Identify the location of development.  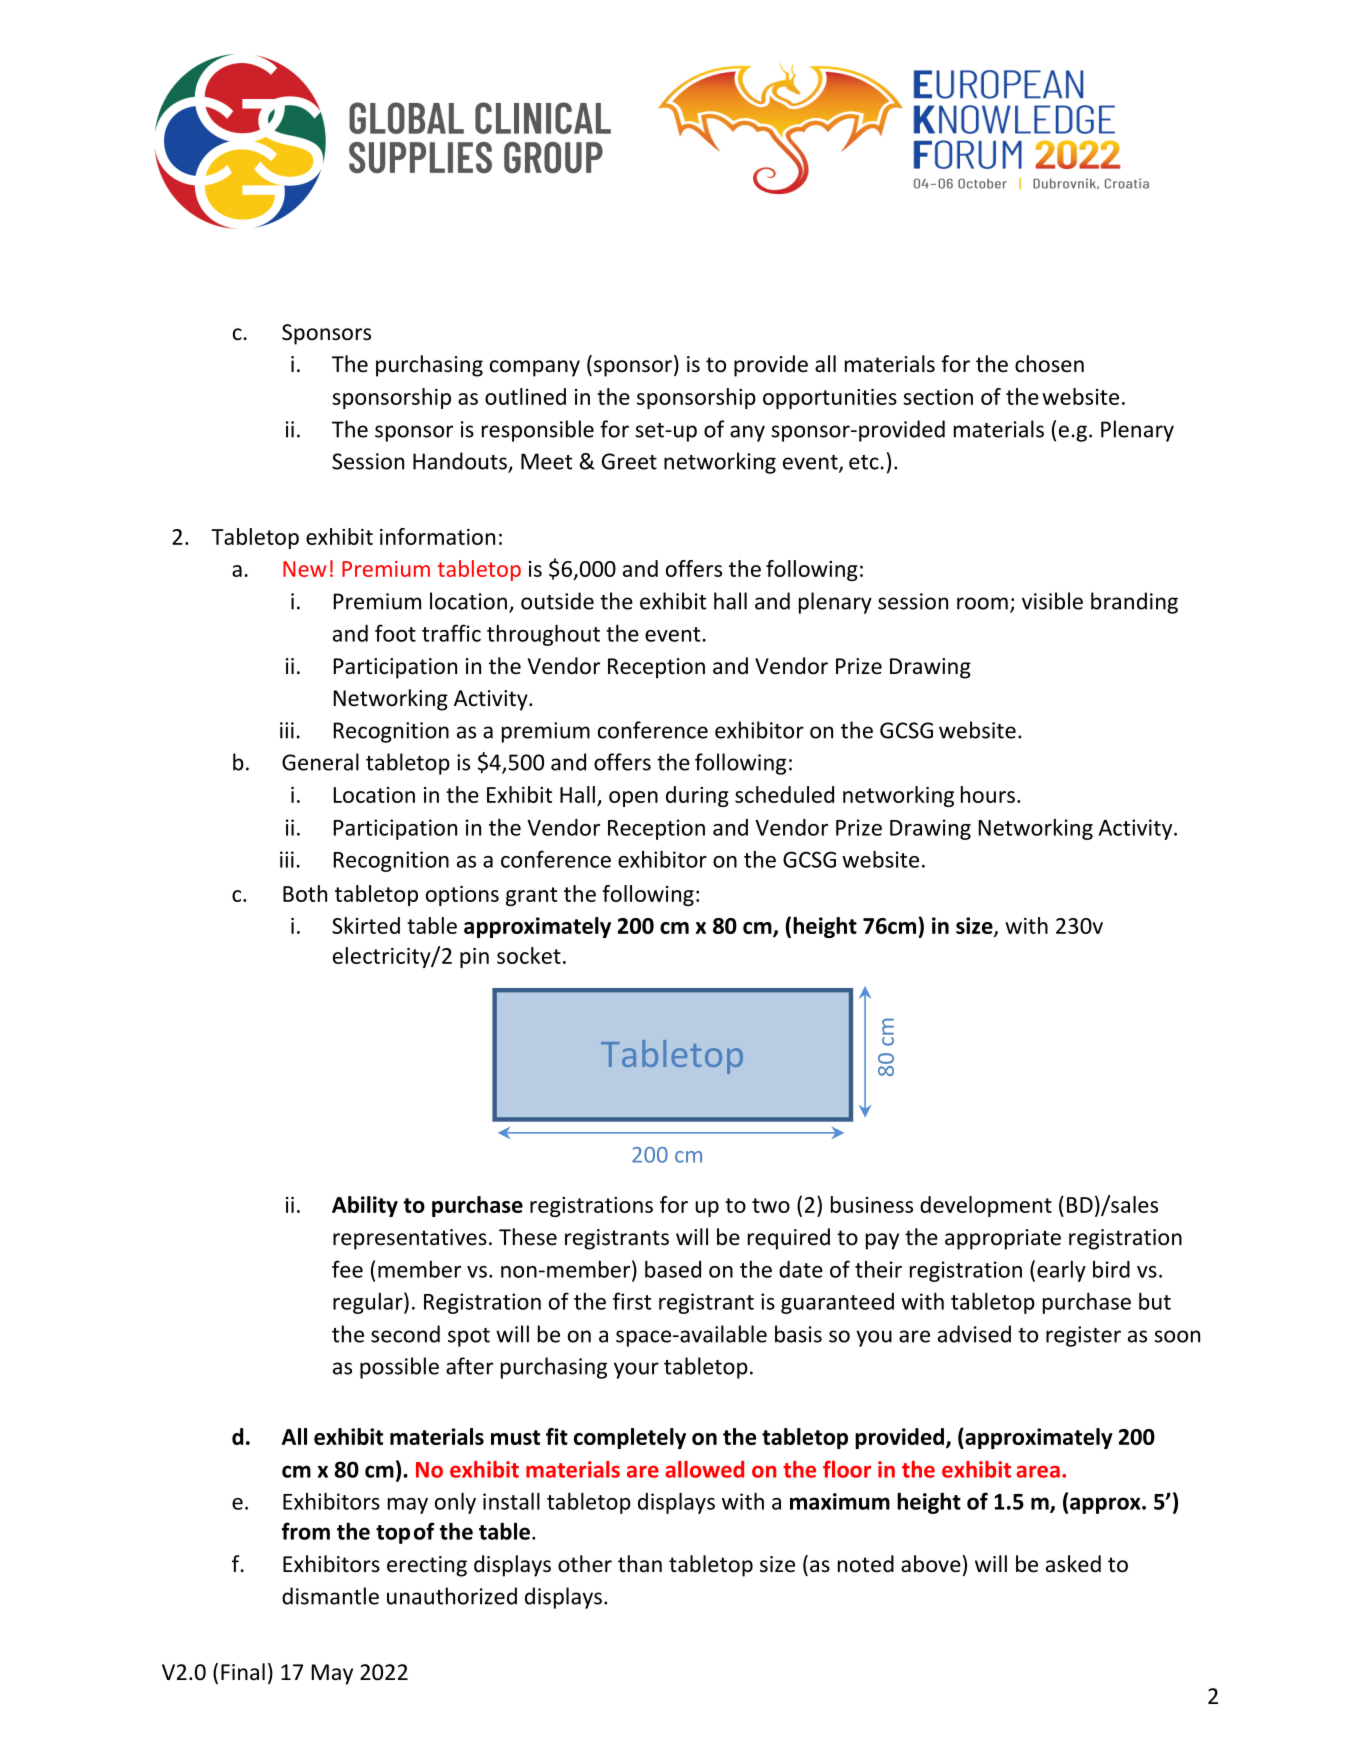
(986, 1206).
